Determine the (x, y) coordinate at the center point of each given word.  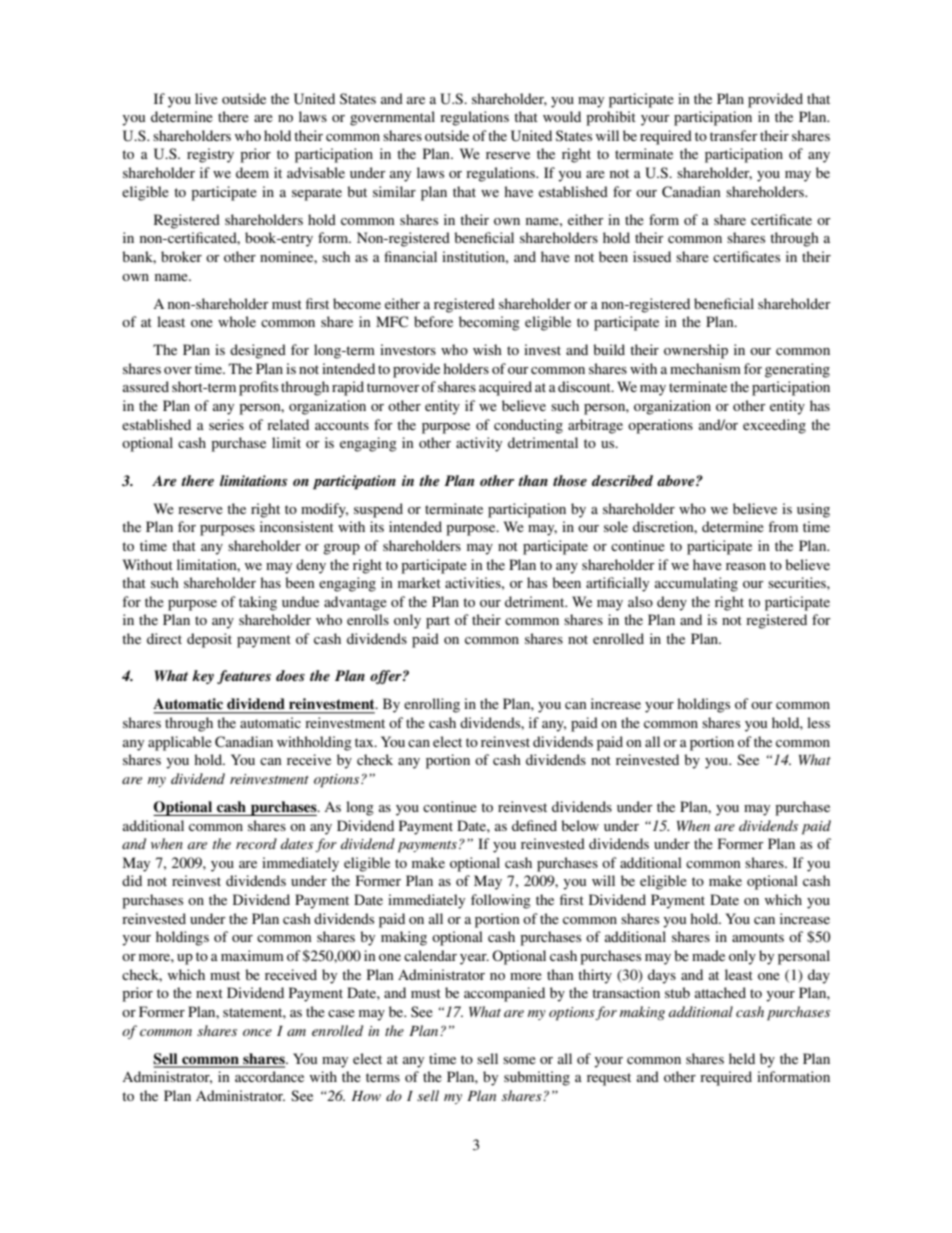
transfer (734, 135)
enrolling (432, 705)
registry (210, 155)
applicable (180, 743)
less (818, 722)
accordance (269, 1076)
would (562, 116)
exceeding (774, 426)
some (519, 1060)
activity (479, 444)
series (226, 424)
